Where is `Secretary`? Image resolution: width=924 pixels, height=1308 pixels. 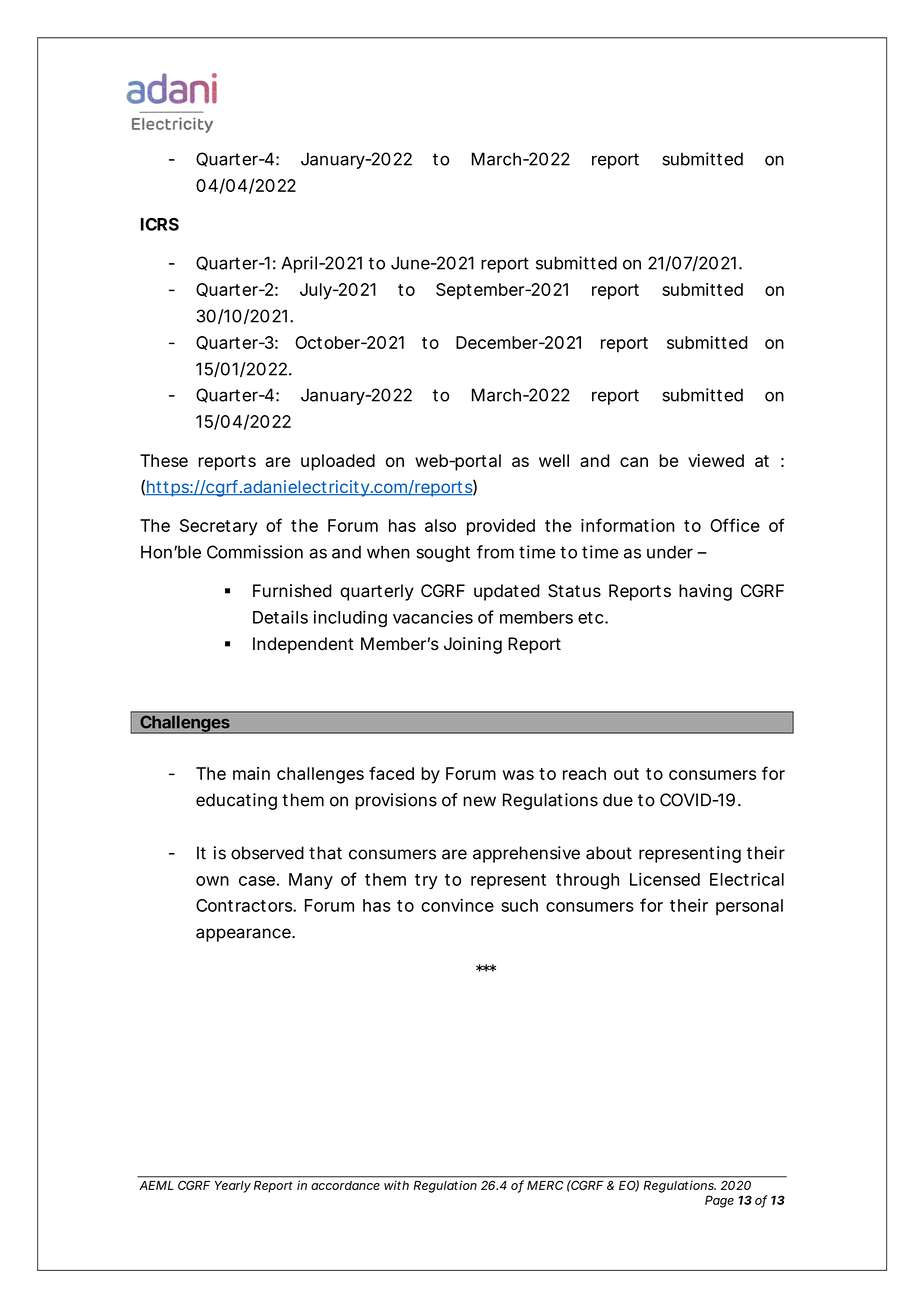 Secretary is located at coordinates (219, 527).
